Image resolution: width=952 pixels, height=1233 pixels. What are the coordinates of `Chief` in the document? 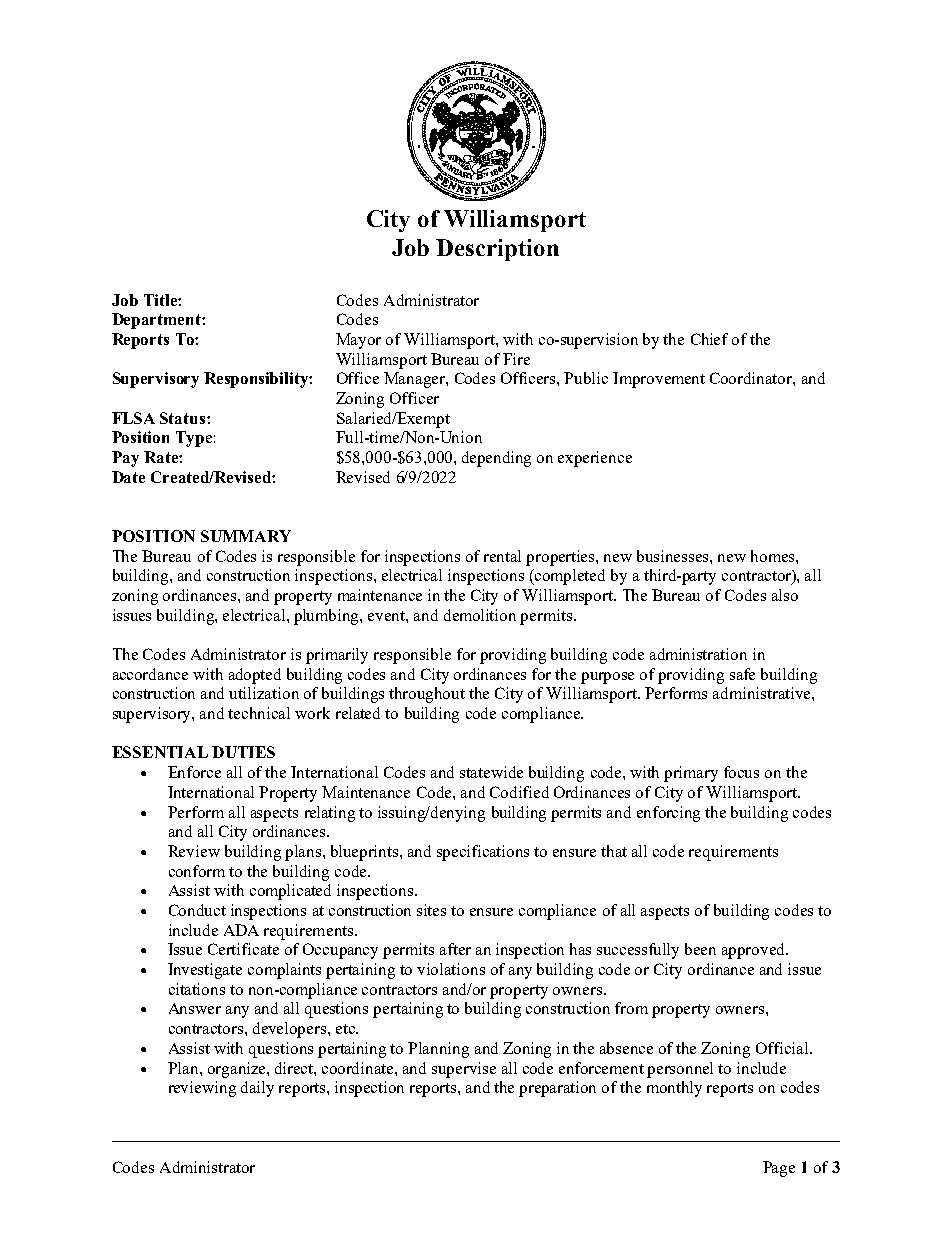 It's located at (709, 339).
